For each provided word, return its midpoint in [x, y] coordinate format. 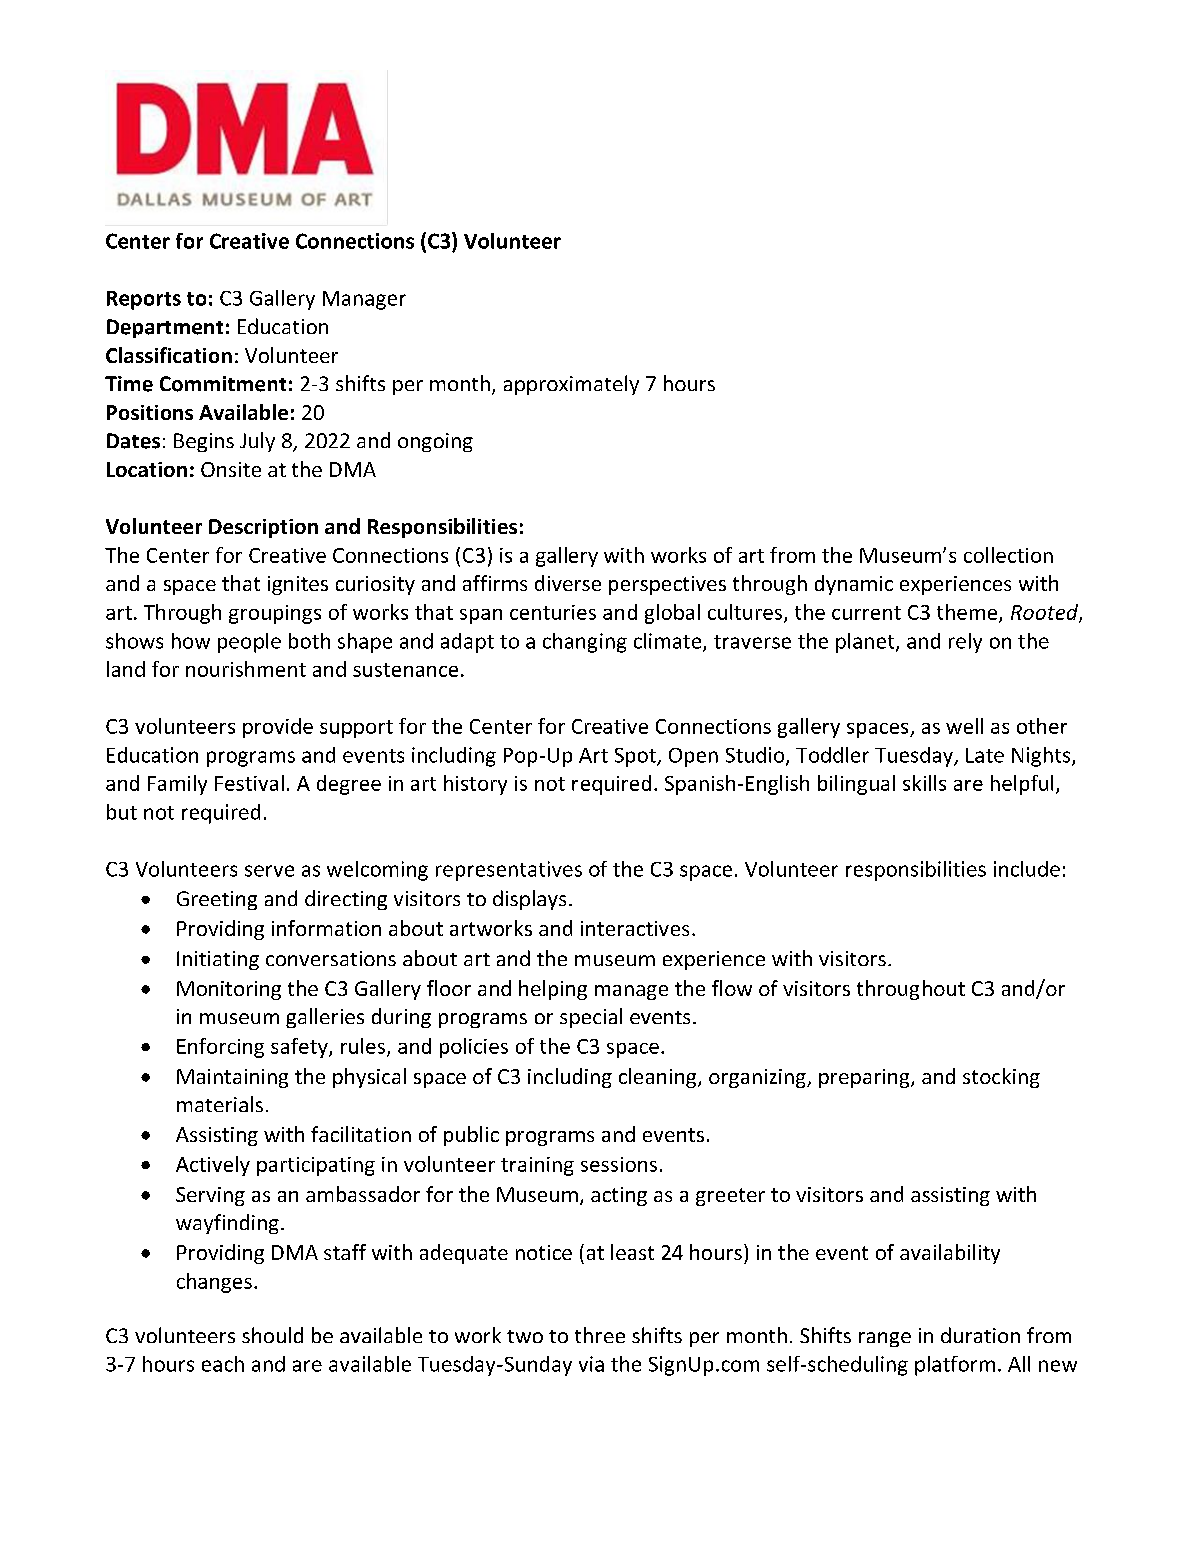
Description [263, 528]
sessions [619, 1164]
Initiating [218, 960]
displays [529, 900]
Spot [636, 757]
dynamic [854, 585]
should [272, 1335]
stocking [1001, 1078]
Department [165, 328]
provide [278, 728]
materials [220, 1104]
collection [1008, 555]
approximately [571, 385]
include [1027, 869]
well [964, 726]
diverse [568, 583]
